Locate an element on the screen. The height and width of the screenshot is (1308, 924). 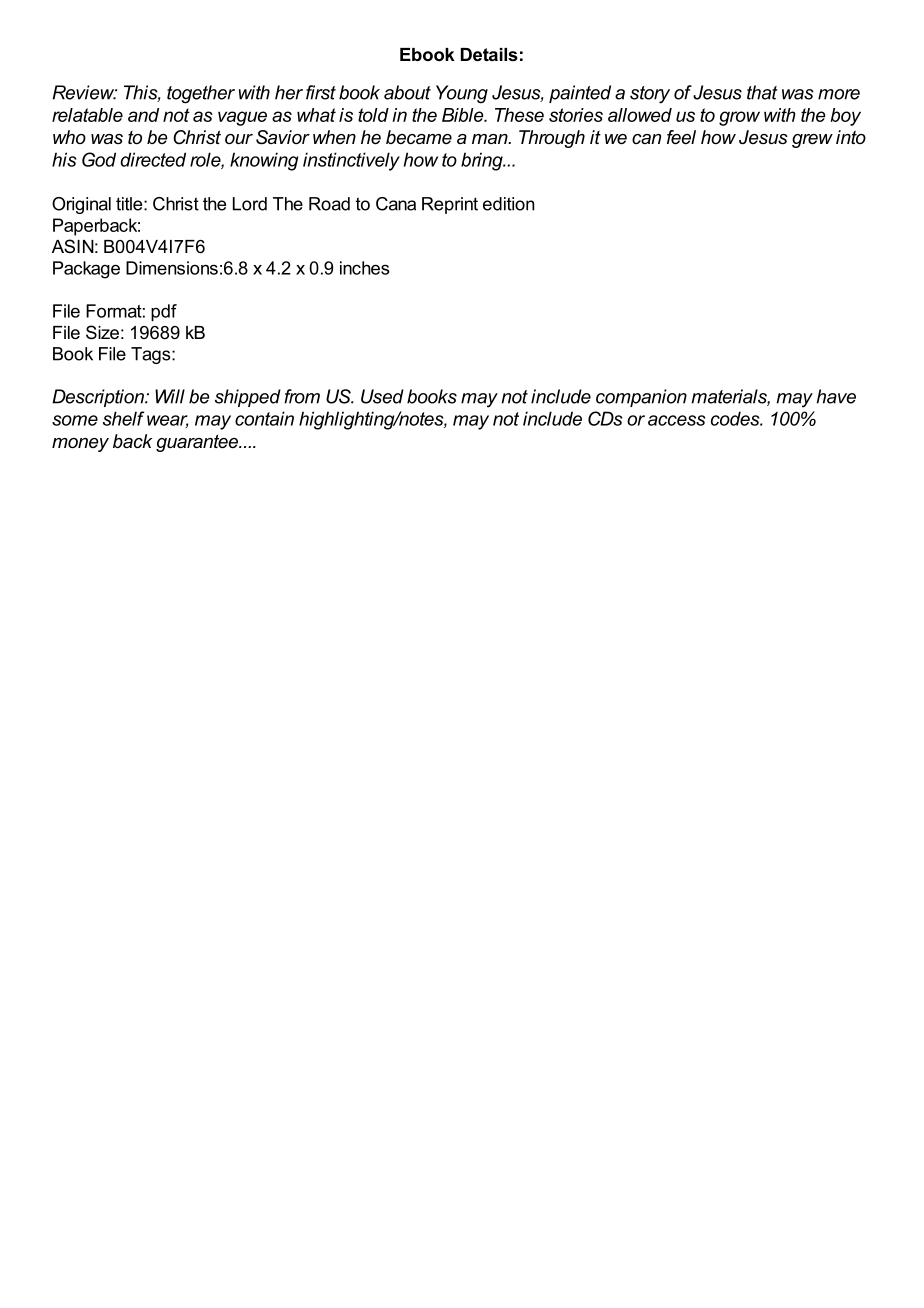
have is located at coordinates (836, 396).
